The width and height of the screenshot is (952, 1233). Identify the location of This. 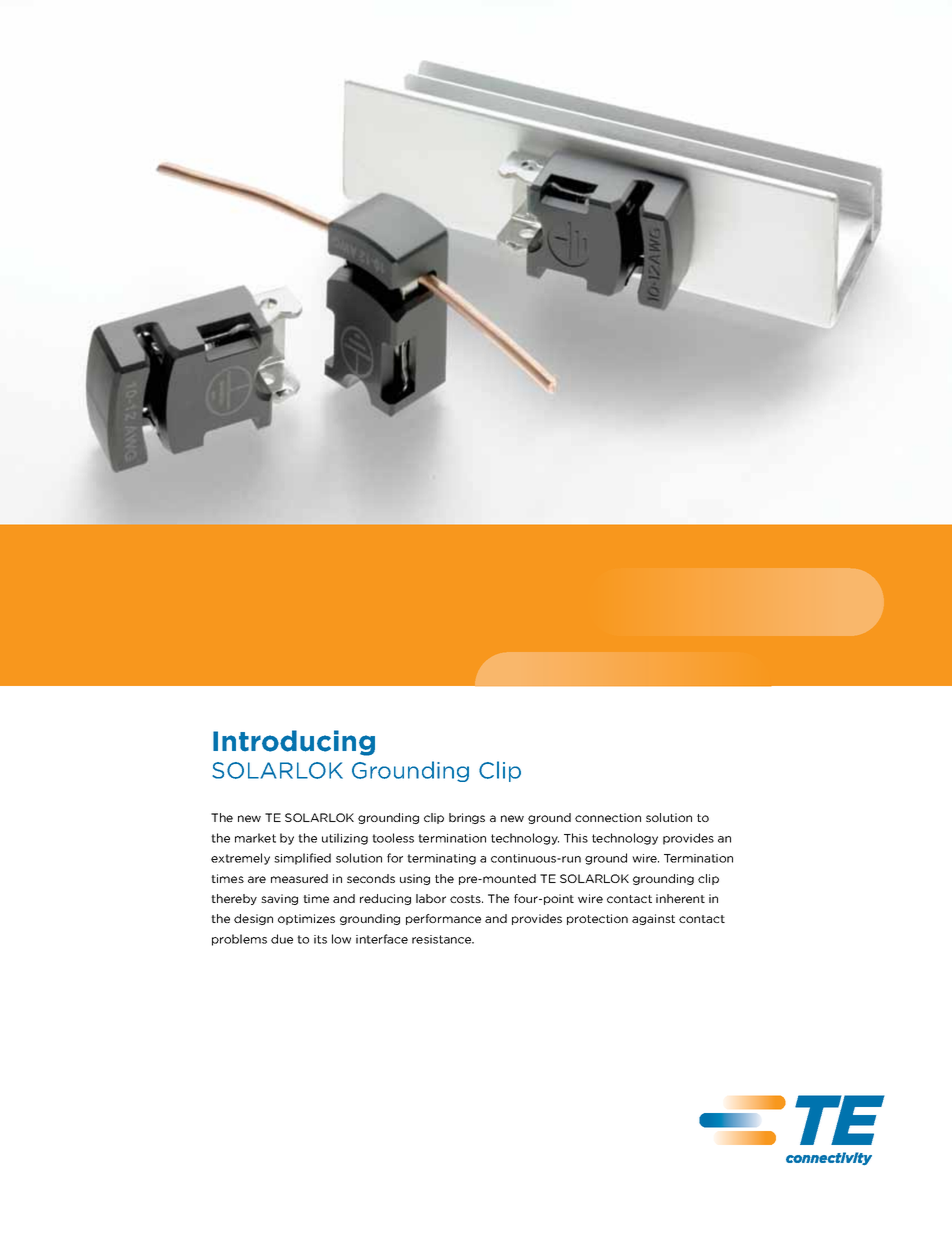
(576, 838).
